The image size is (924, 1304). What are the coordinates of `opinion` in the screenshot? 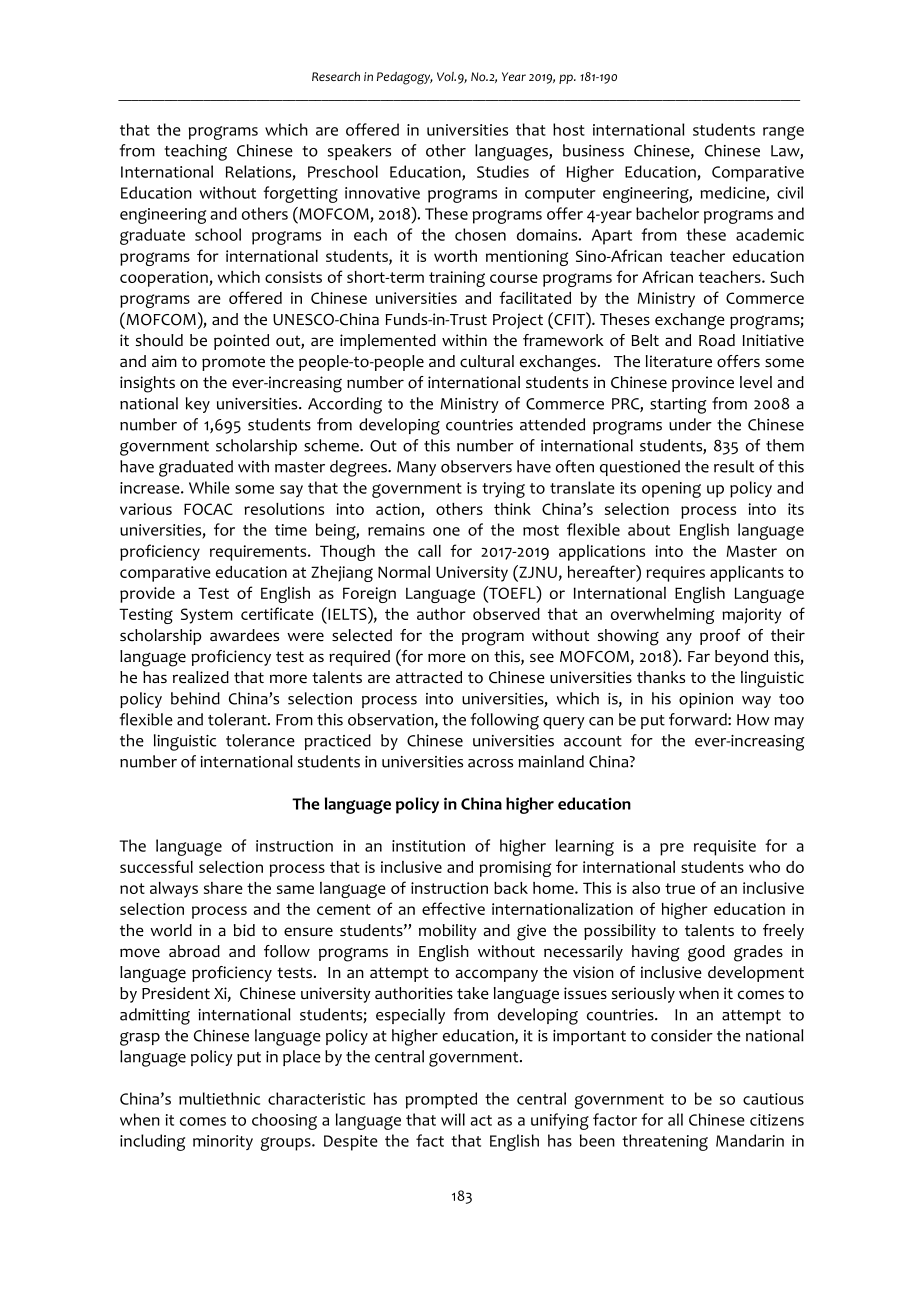 It's located at (706, 700).
